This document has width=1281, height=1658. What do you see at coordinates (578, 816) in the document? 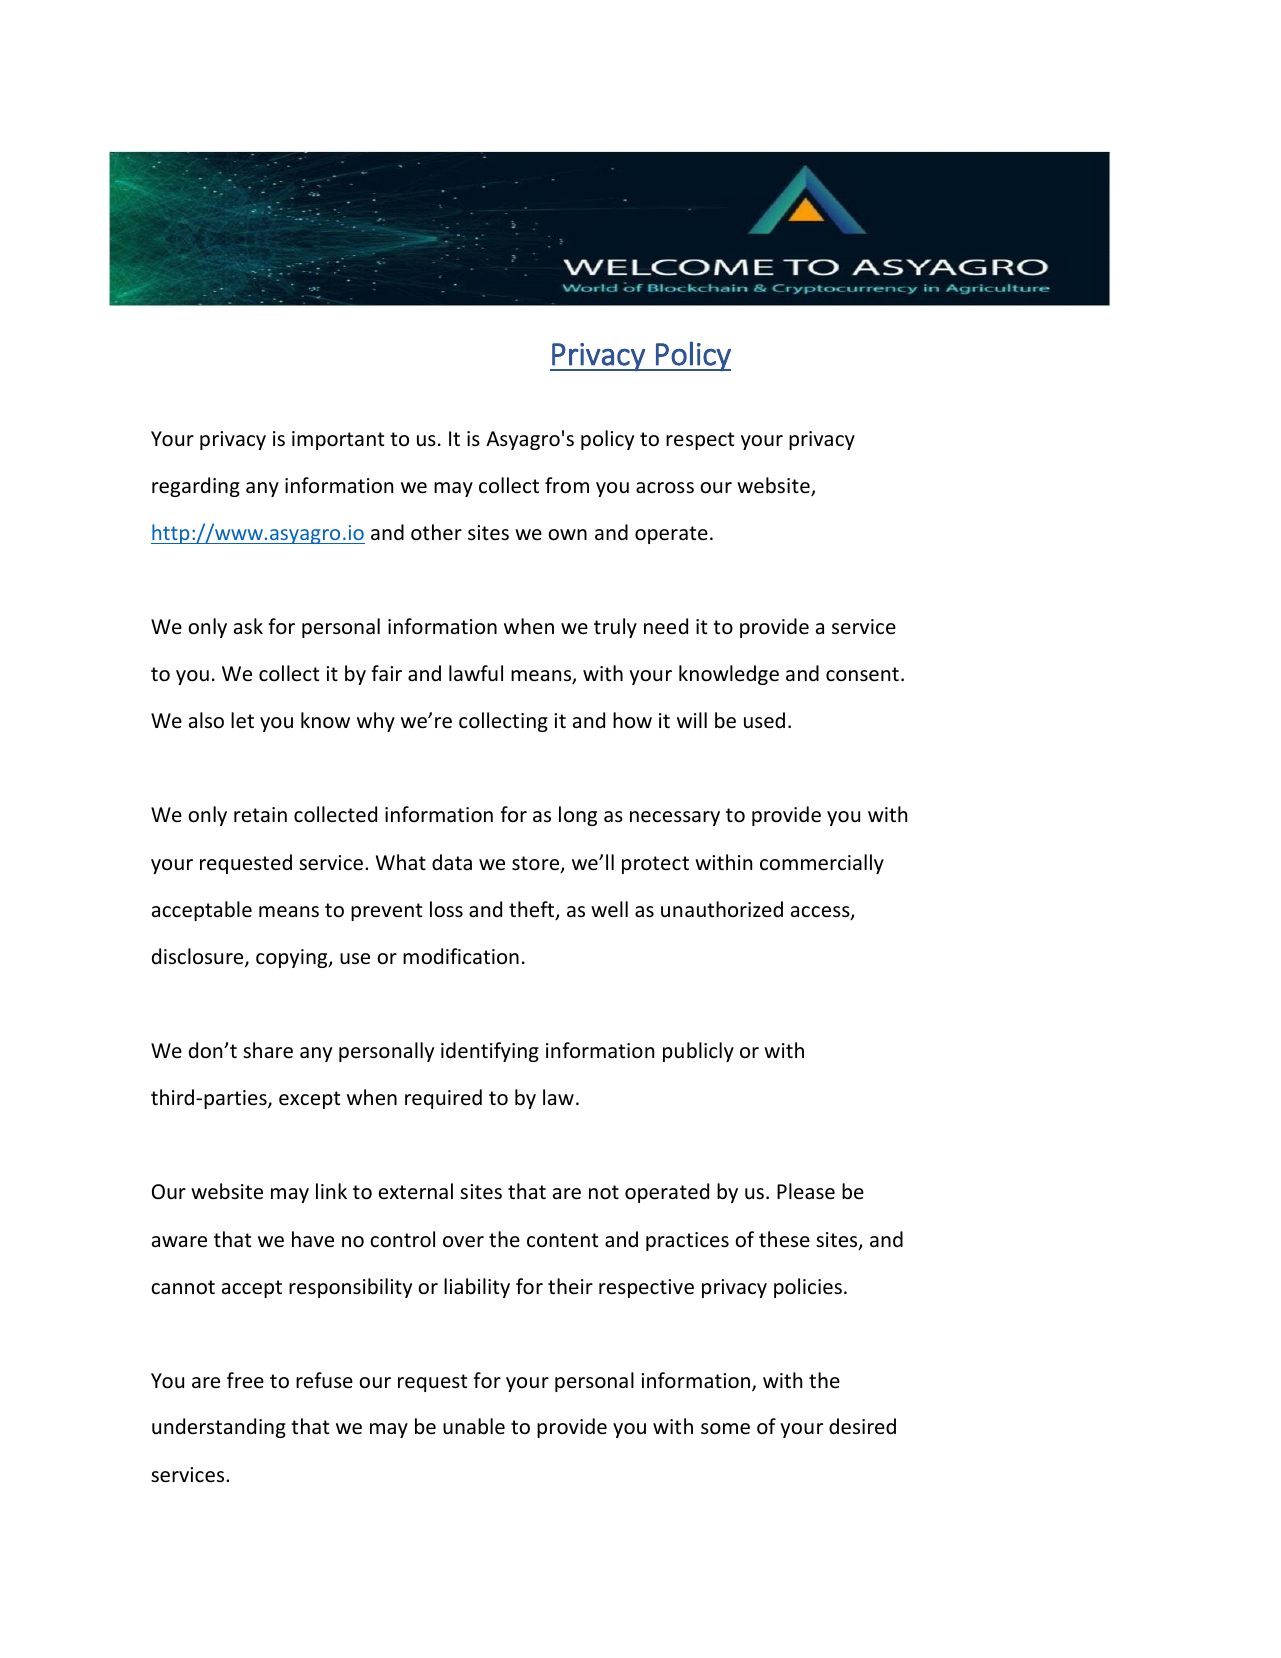
I see `long` at bounding box center [578, 816].
